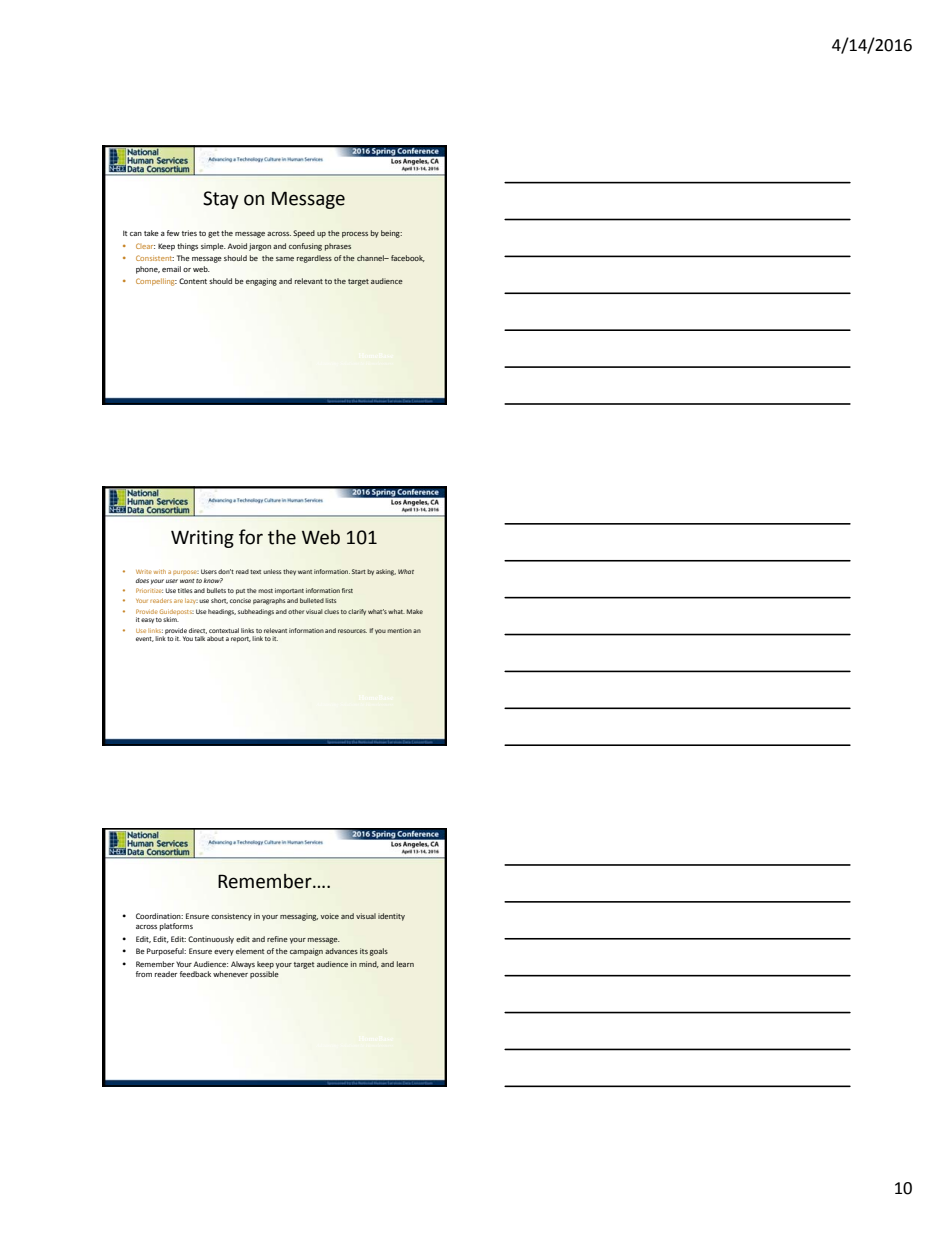  Describe the element at coordinates (173, 233) in the screenshot. I see `few` at that location.
